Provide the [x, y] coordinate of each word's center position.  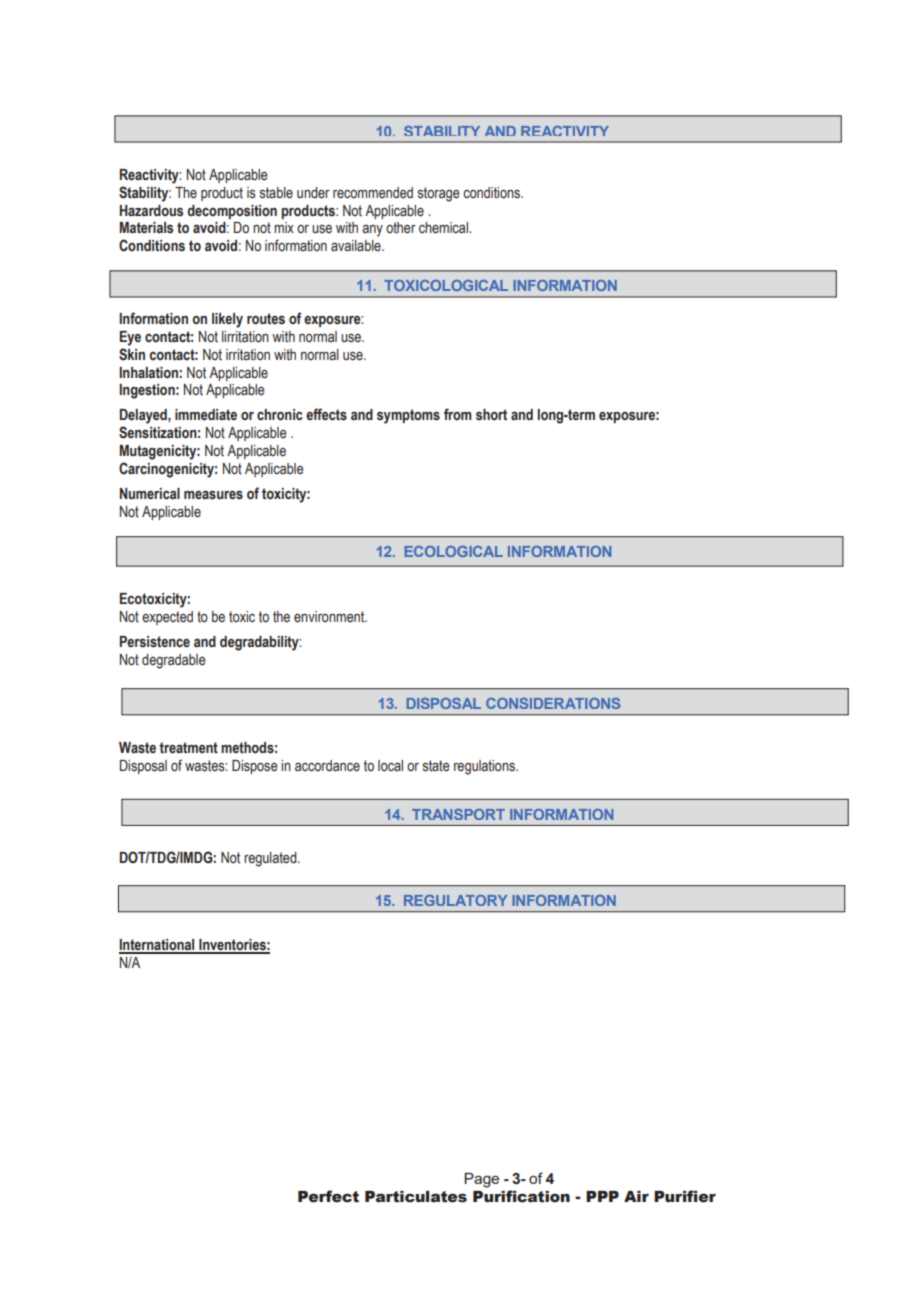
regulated [271, 859]
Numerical [150, 494]
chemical [444, 228]
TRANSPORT [458, 814]
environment [330, 617]
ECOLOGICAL [454, 551]
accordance [327, 766]
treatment [188, 748]
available [357, 246]
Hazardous [151, 211]
